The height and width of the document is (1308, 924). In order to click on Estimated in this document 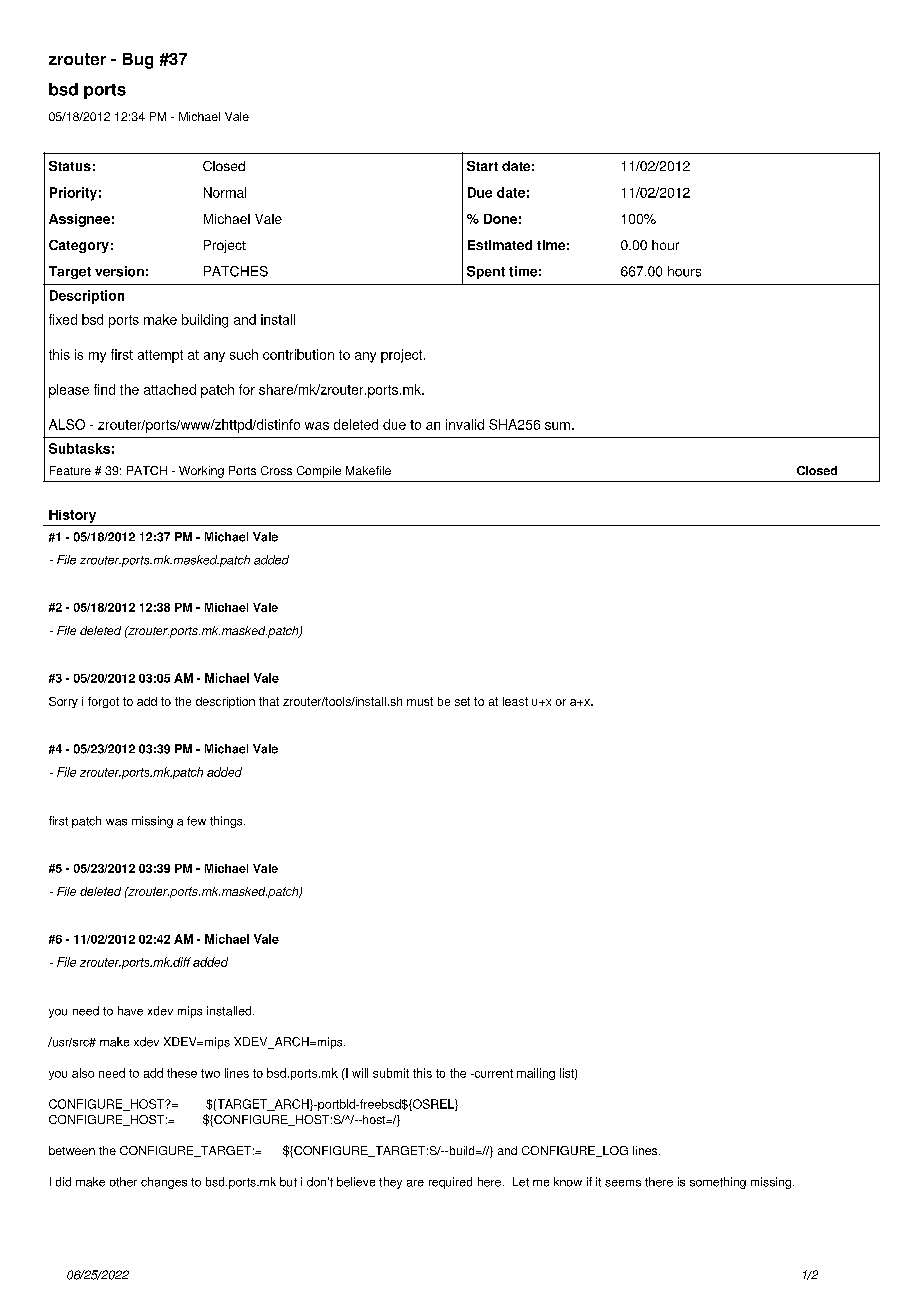, I will do `click(500, 245)`.
